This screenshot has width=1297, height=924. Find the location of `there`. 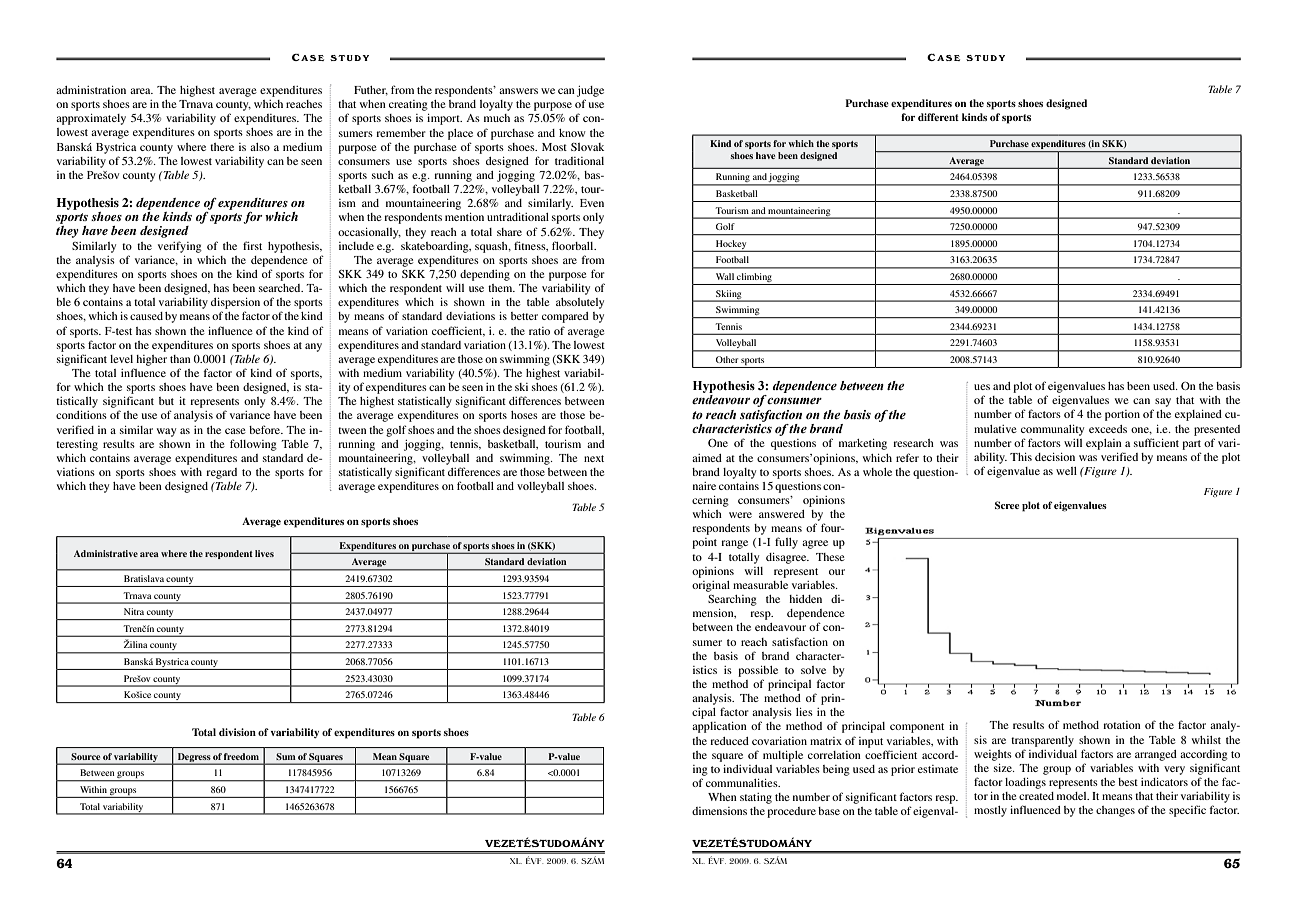

there is located at coordinates (222, 147).
